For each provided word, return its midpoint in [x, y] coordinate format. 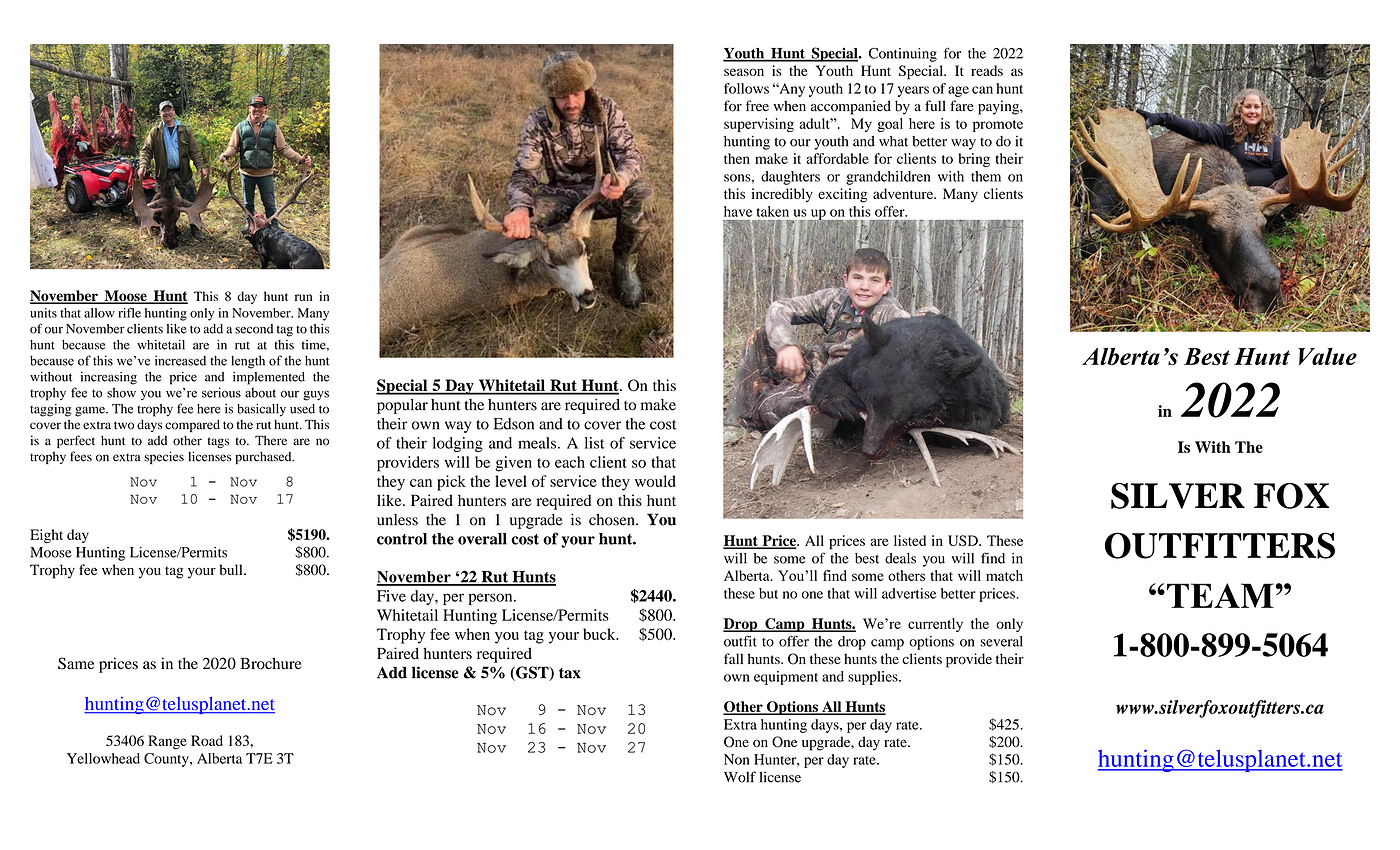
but [768, 593]
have [738, 211]
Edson [513, 424]
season [744, 72]
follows [746, 88]
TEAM [1221, 595]
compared [192, 425]
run [303, 297]
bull [232, 569]
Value [1327, 356]
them [986, 176]
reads [987, 70]
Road [207, 740]
